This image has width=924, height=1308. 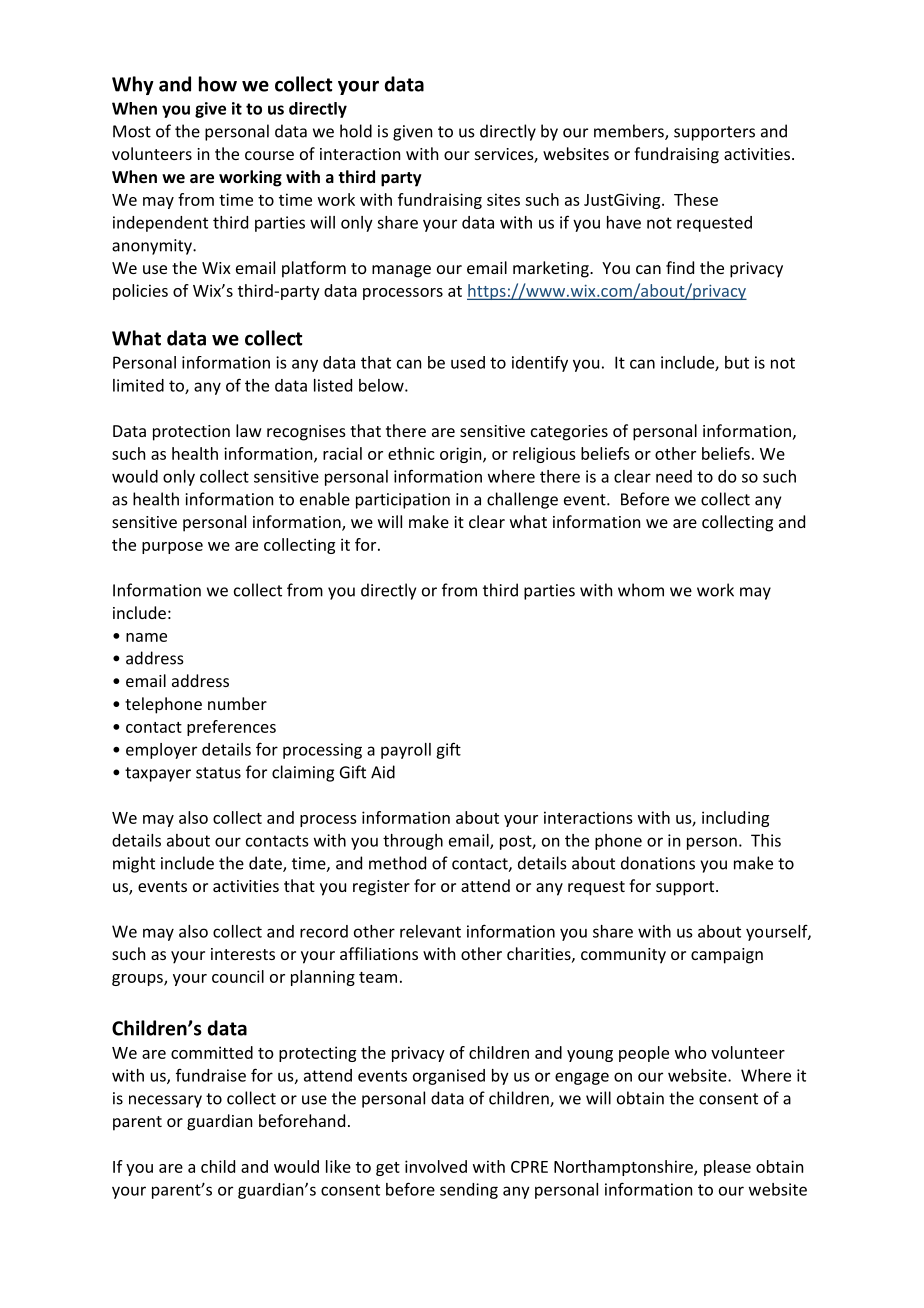 What do you see at coordinates (165, 1101) in the image?
I see `necessary` at bounding box center [165, 1101].
